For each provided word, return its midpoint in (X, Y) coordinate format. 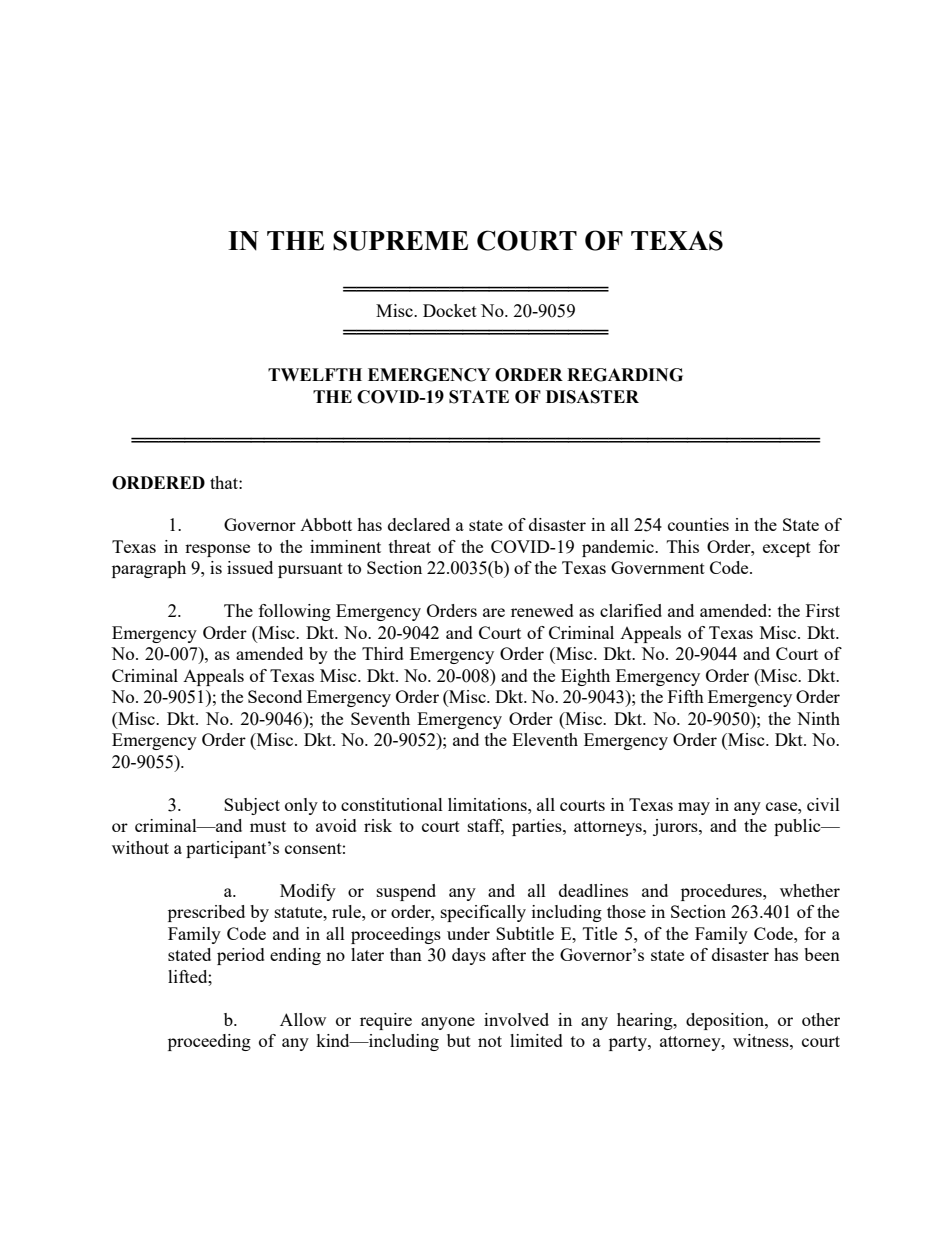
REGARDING (625, 375)
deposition (726, 1021)
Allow (303, 1019)
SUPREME (400, 240)
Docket (450, 310)
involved (516, 1019)
